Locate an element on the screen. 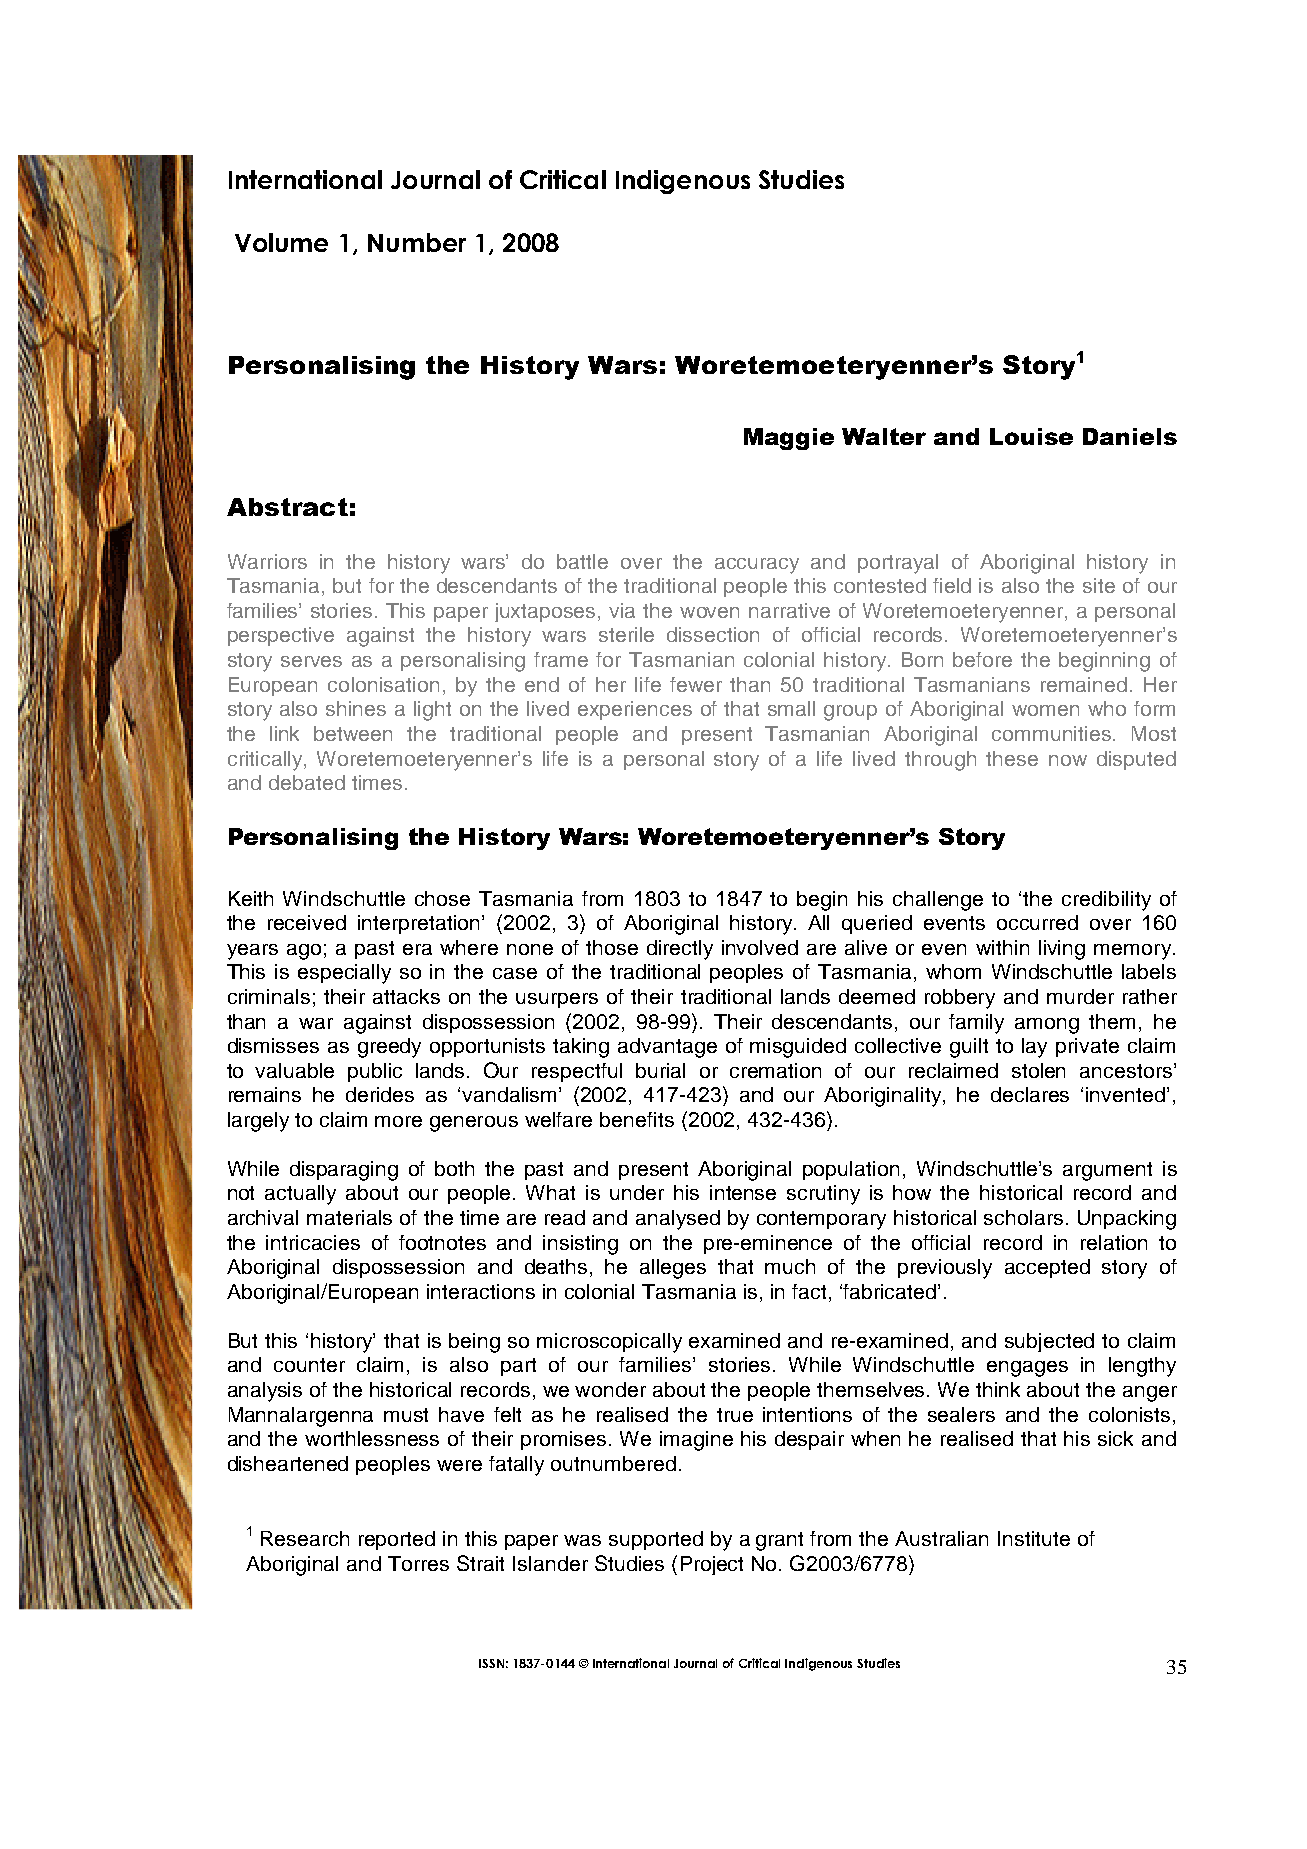 The image size is (1307, 1849). Maggie is located at coordinates (789, 439).
